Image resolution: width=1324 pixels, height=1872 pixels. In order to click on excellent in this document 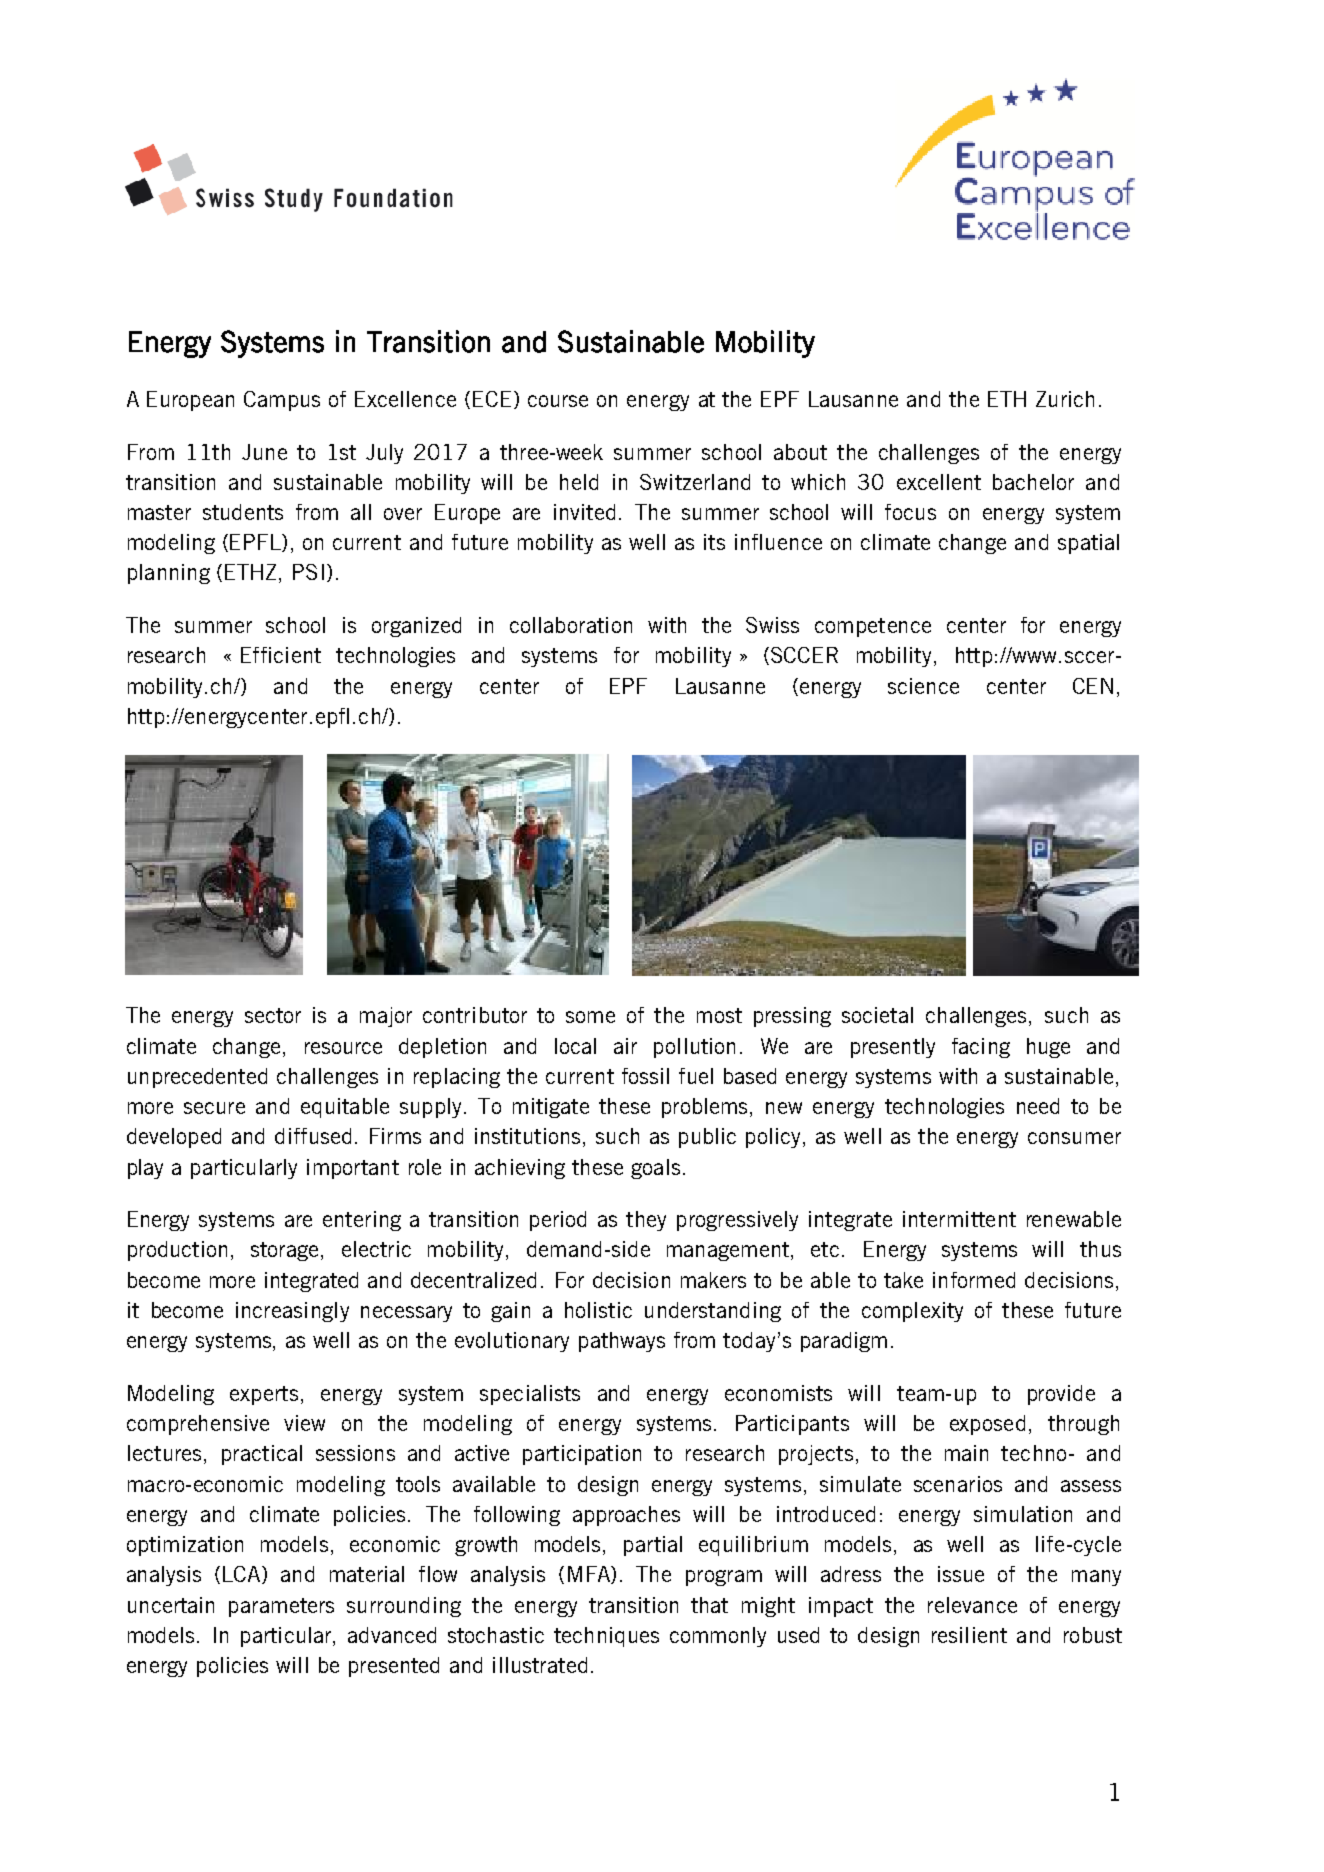, I will do `click(939, 482)`.
